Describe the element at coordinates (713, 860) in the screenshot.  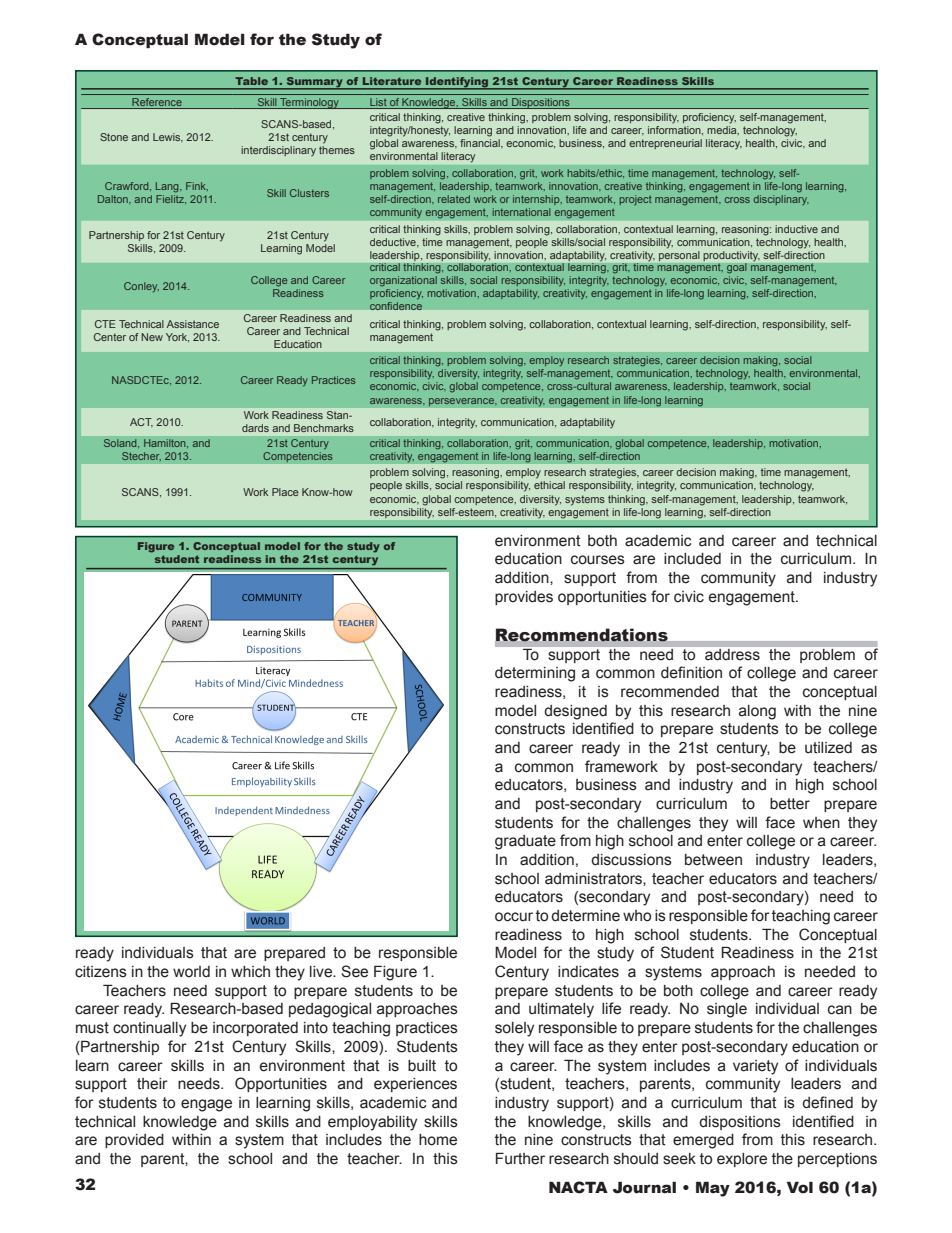
I see `between` at that location.
